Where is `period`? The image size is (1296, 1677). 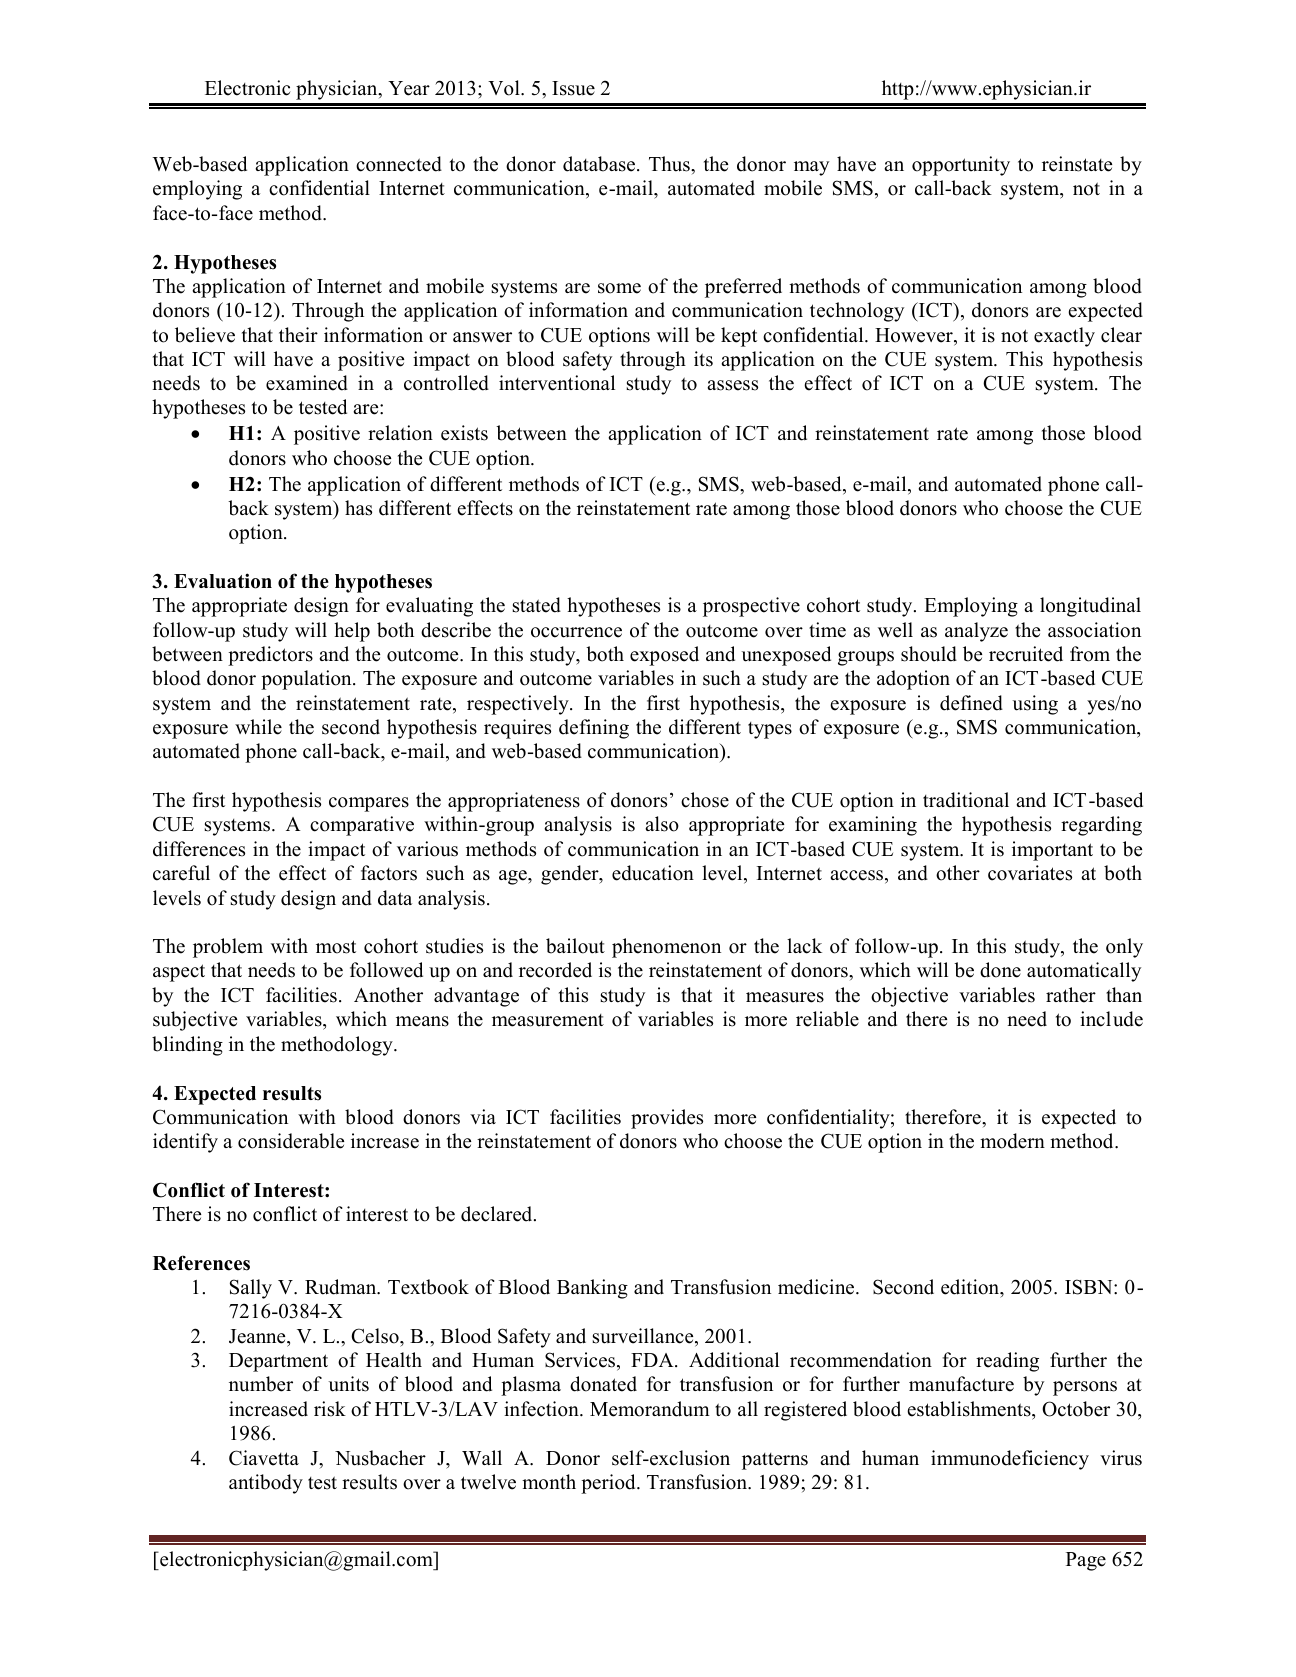 period is located at coordinates (609, 1484).
